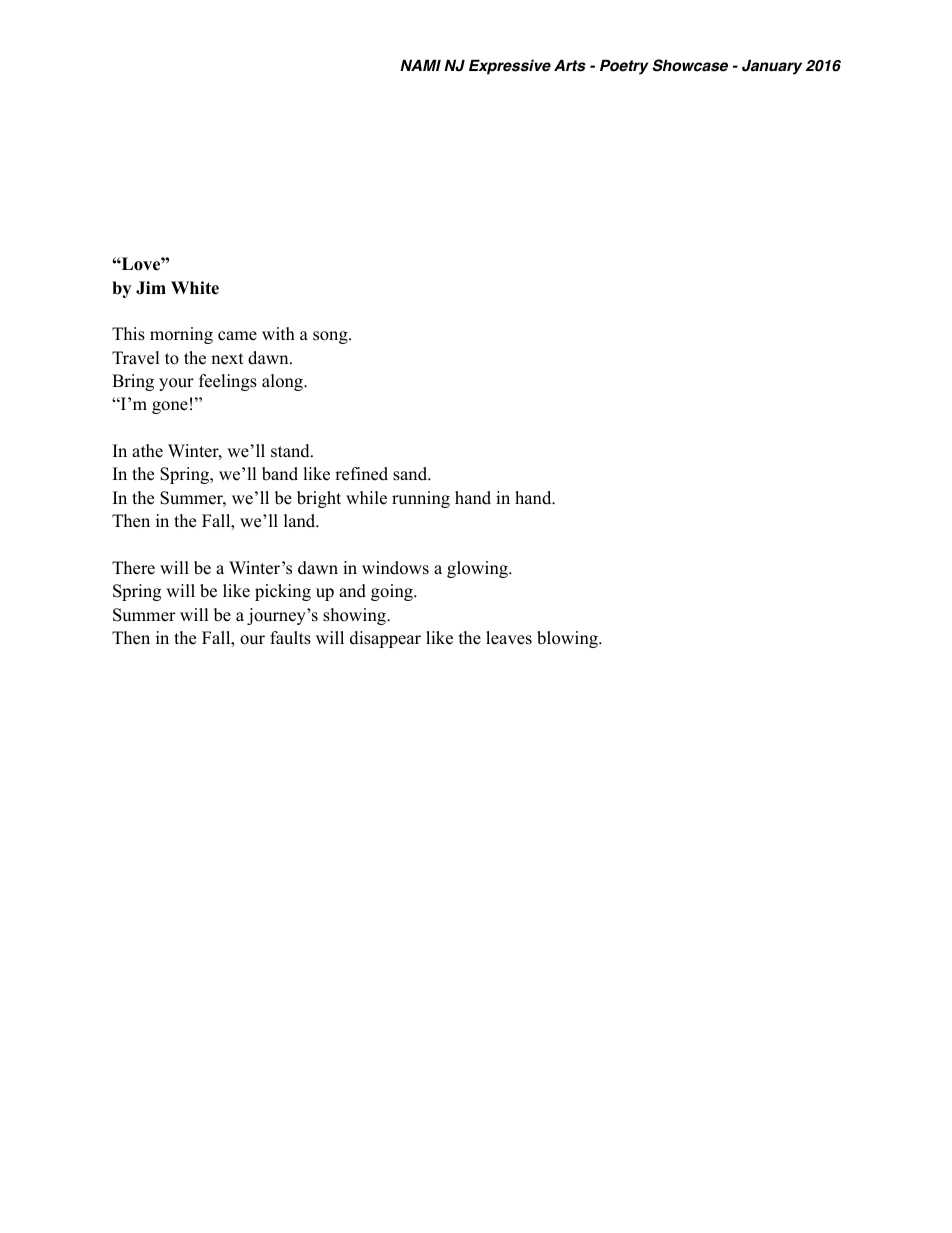  I want to click on glowing, so click(478, 569).
